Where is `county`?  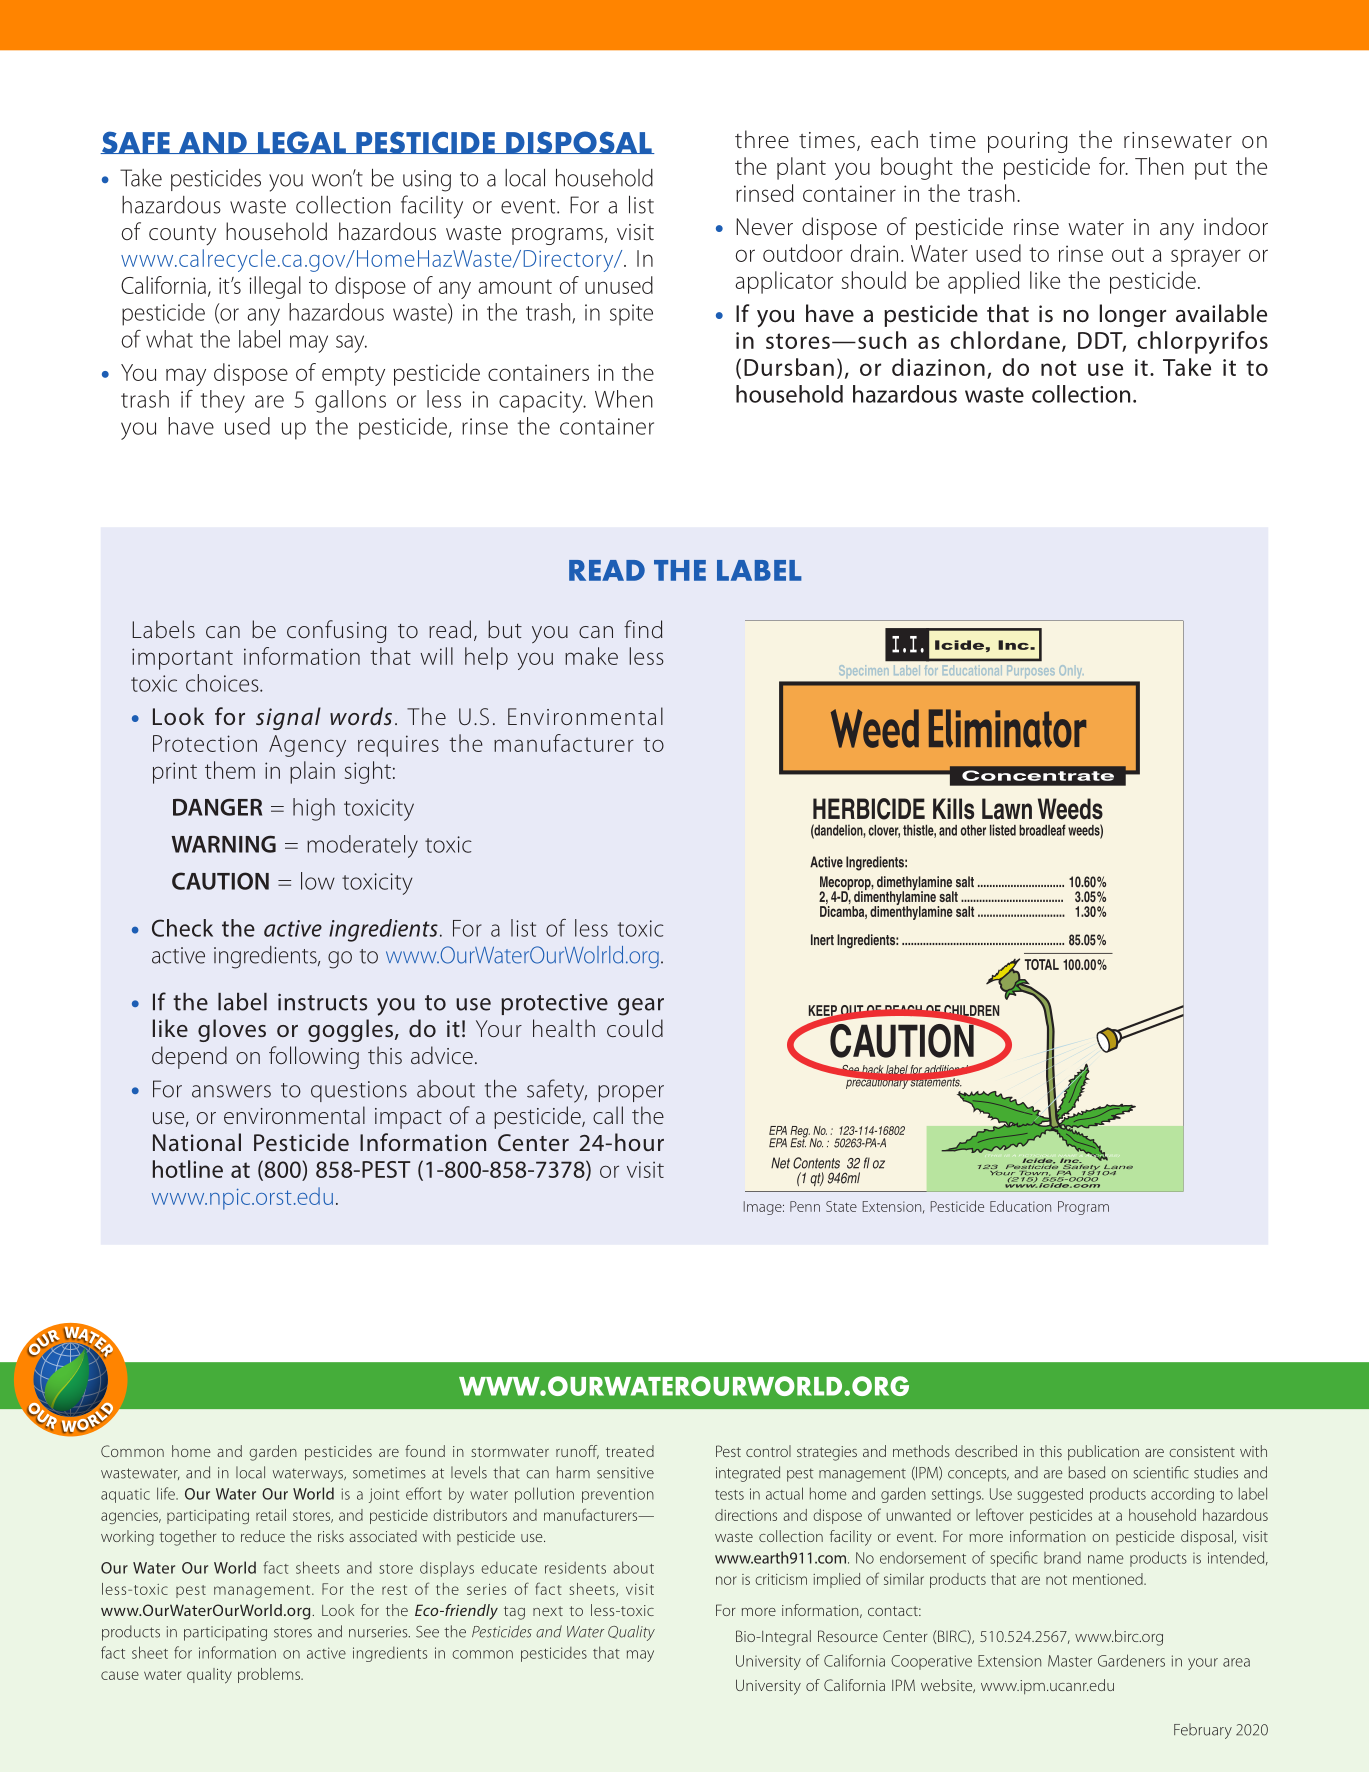 county is located at coordinates (182, 235).
